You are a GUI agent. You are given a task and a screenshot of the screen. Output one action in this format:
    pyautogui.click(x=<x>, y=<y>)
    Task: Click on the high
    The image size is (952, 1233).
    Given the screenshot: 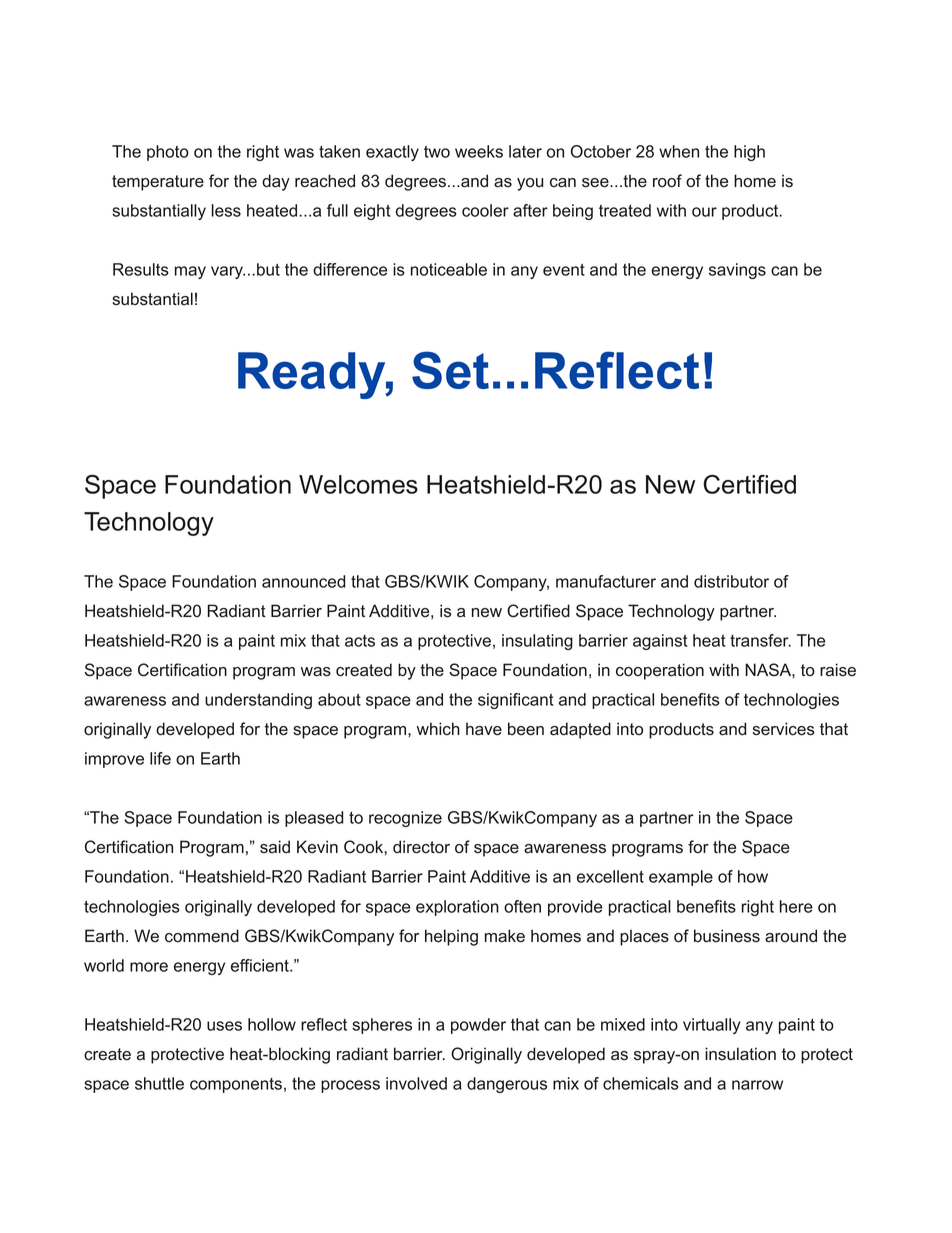 What is the action you would take?
    pyautogui.click(x=749, y=153)
